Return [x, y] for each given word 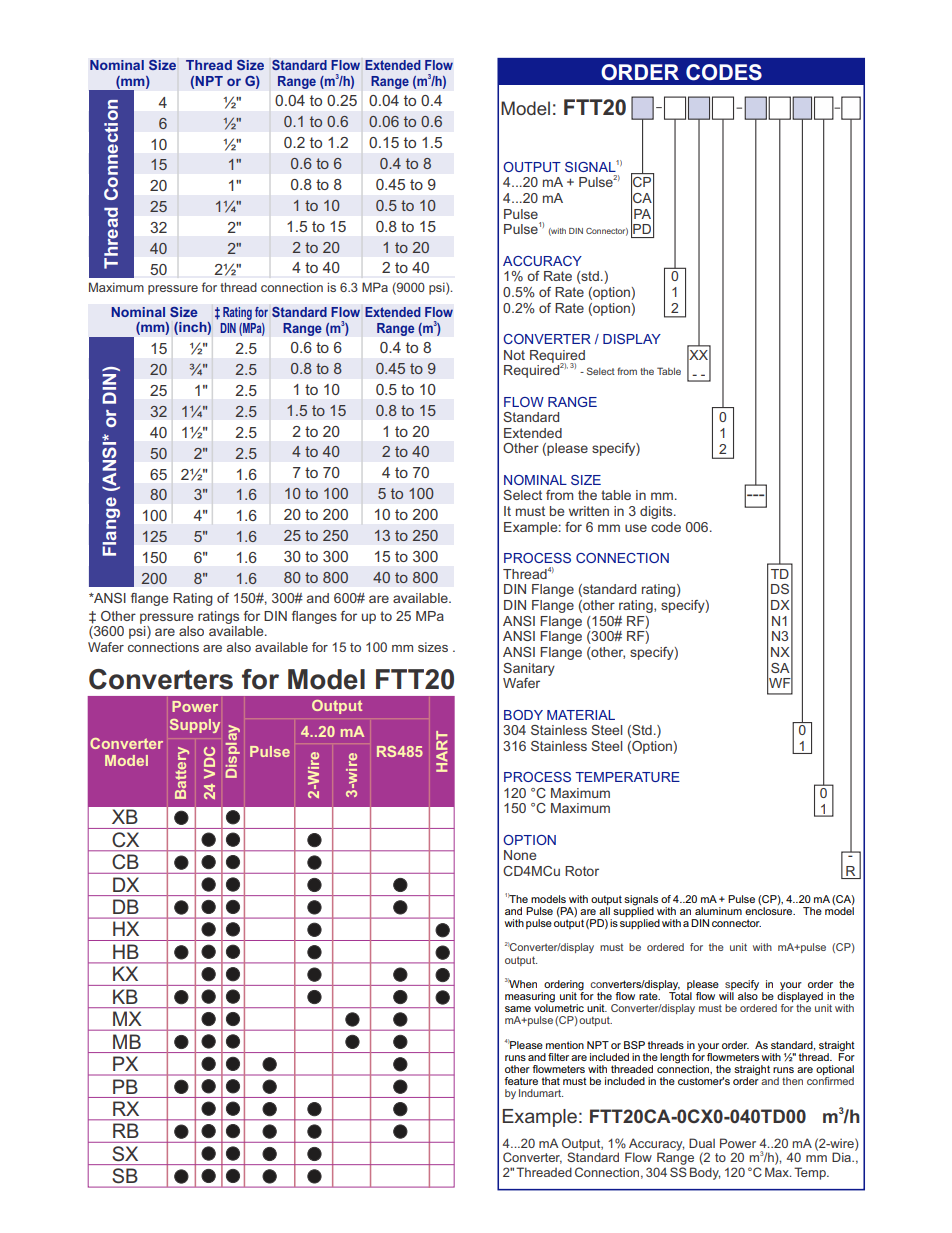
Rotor [582, 871]
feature [521, 1081]
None [520, 855]
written [589, 511]
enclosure [770, 909]
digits [657, 512]
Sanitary [529, 669]
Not [514, 355]
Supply [195, 726]
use [636, 528]
